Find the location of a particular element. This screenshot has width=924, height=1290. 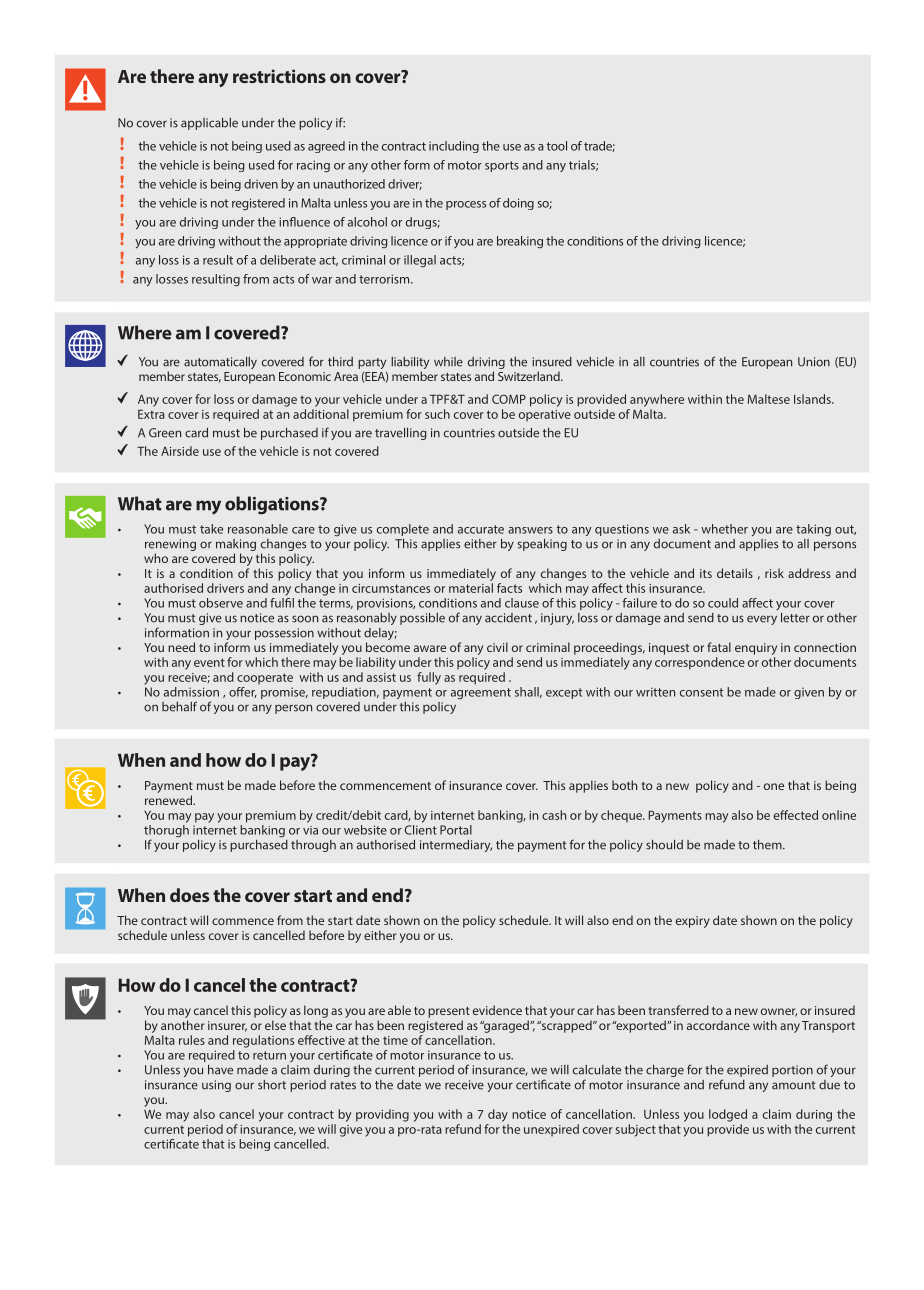

automatically is located at coordinates (220, 363).
